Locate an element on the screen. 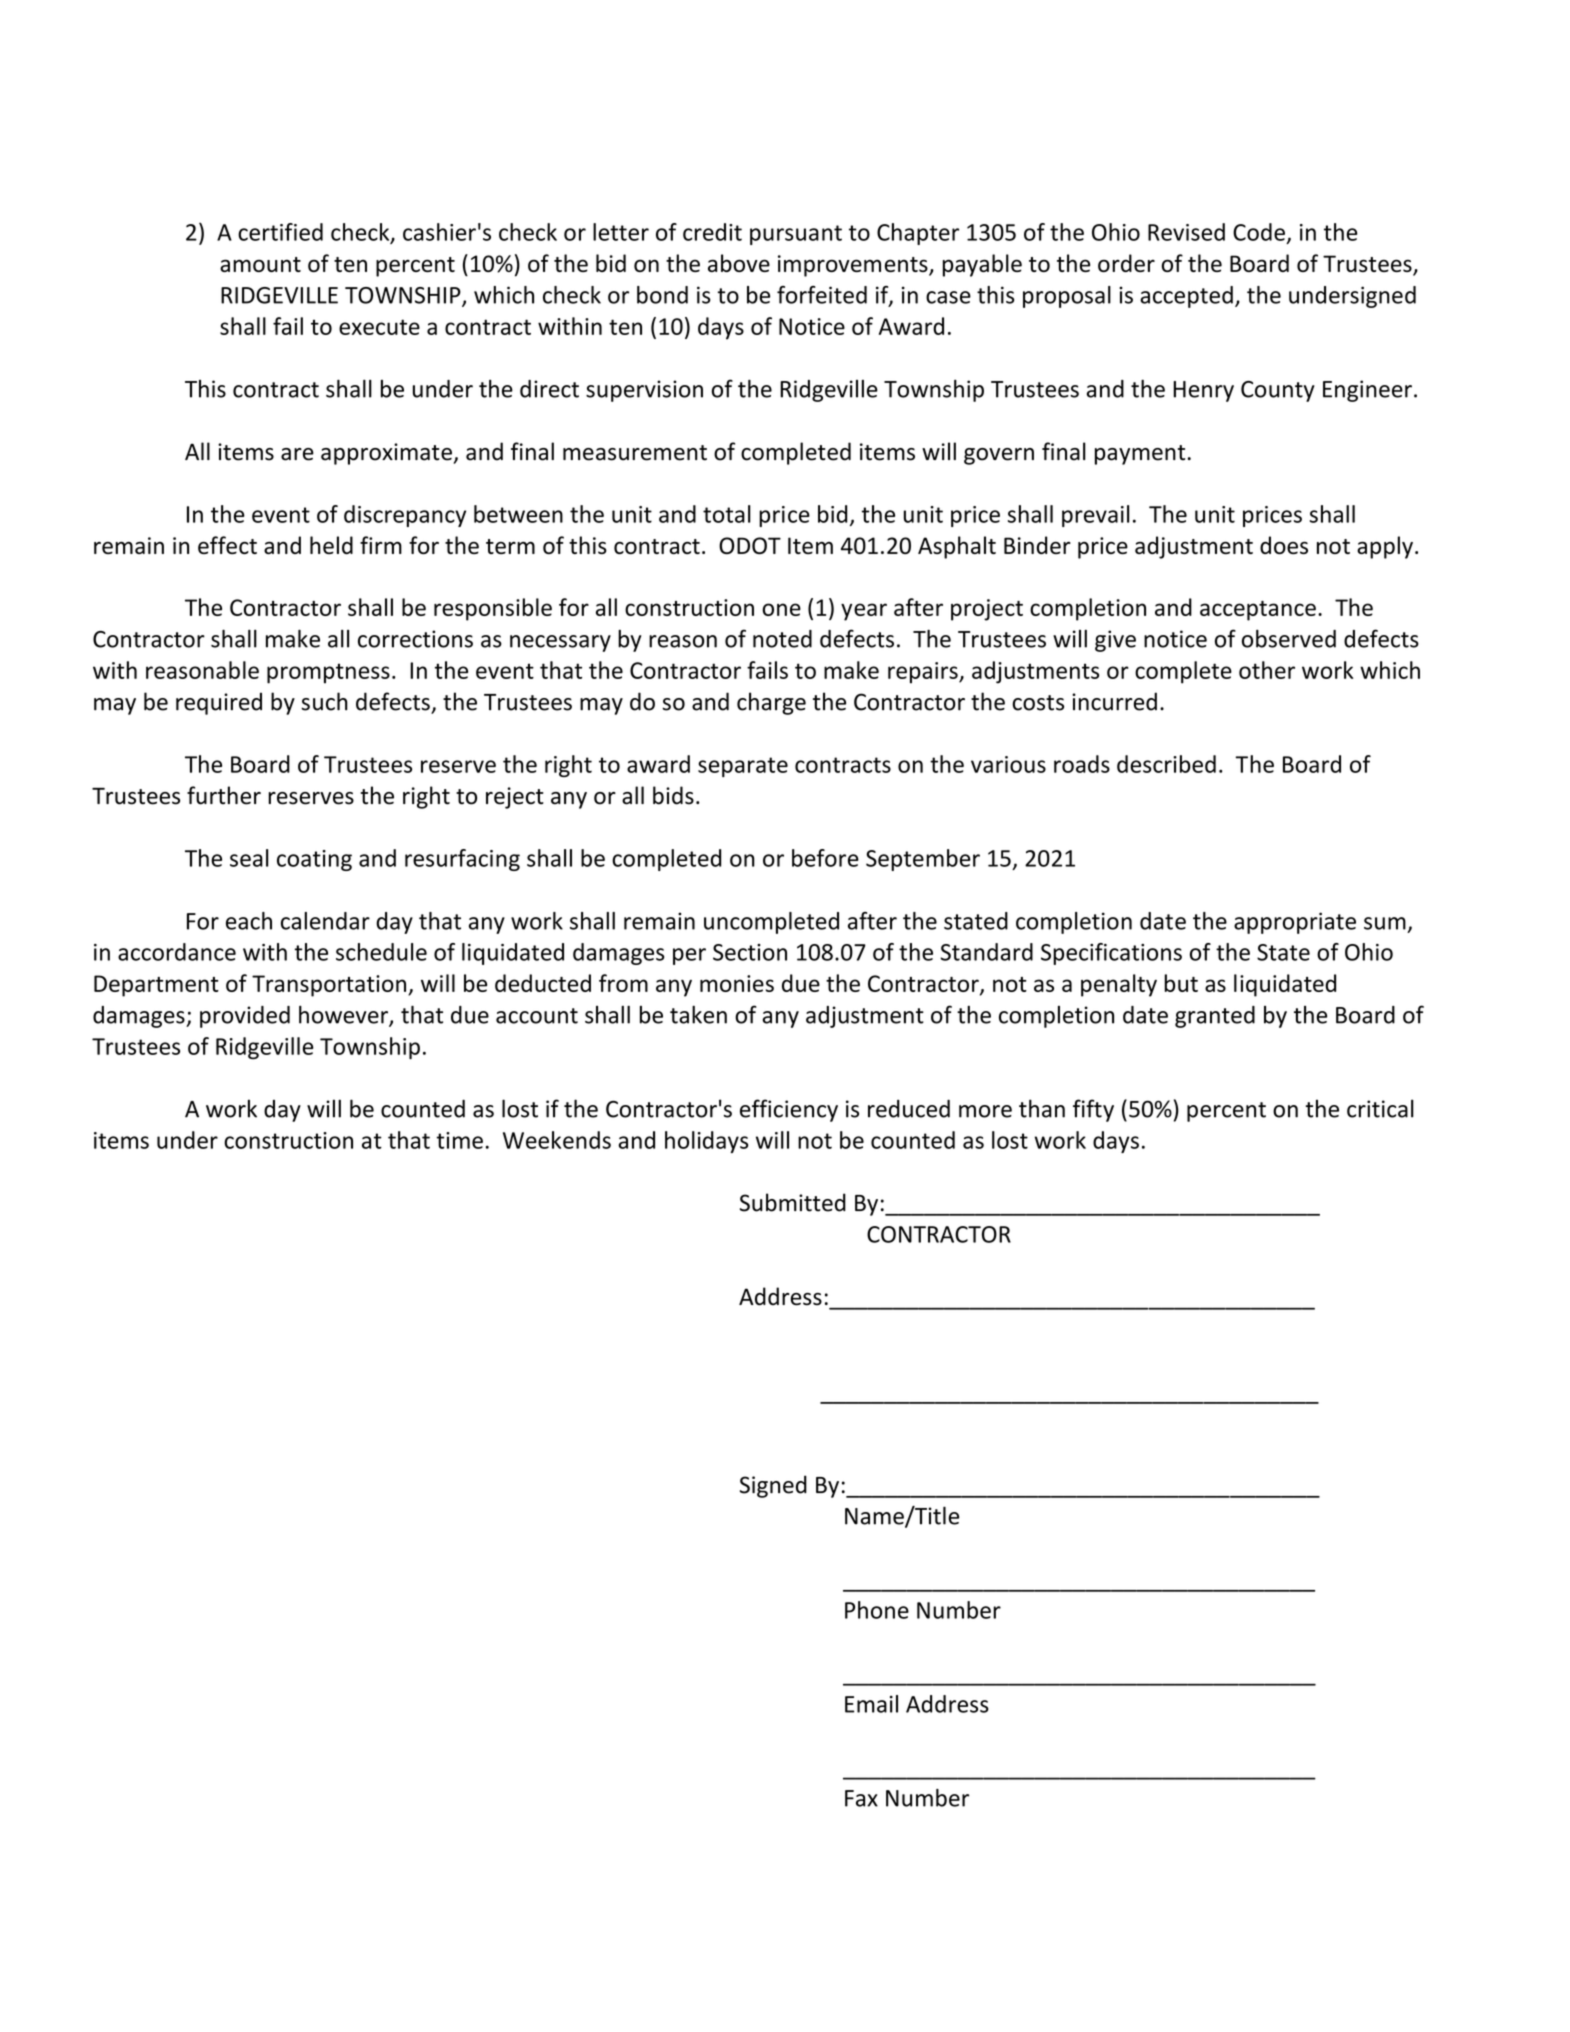 The image size is (1570, 2032). amount is located at coordinates (260, 264).
